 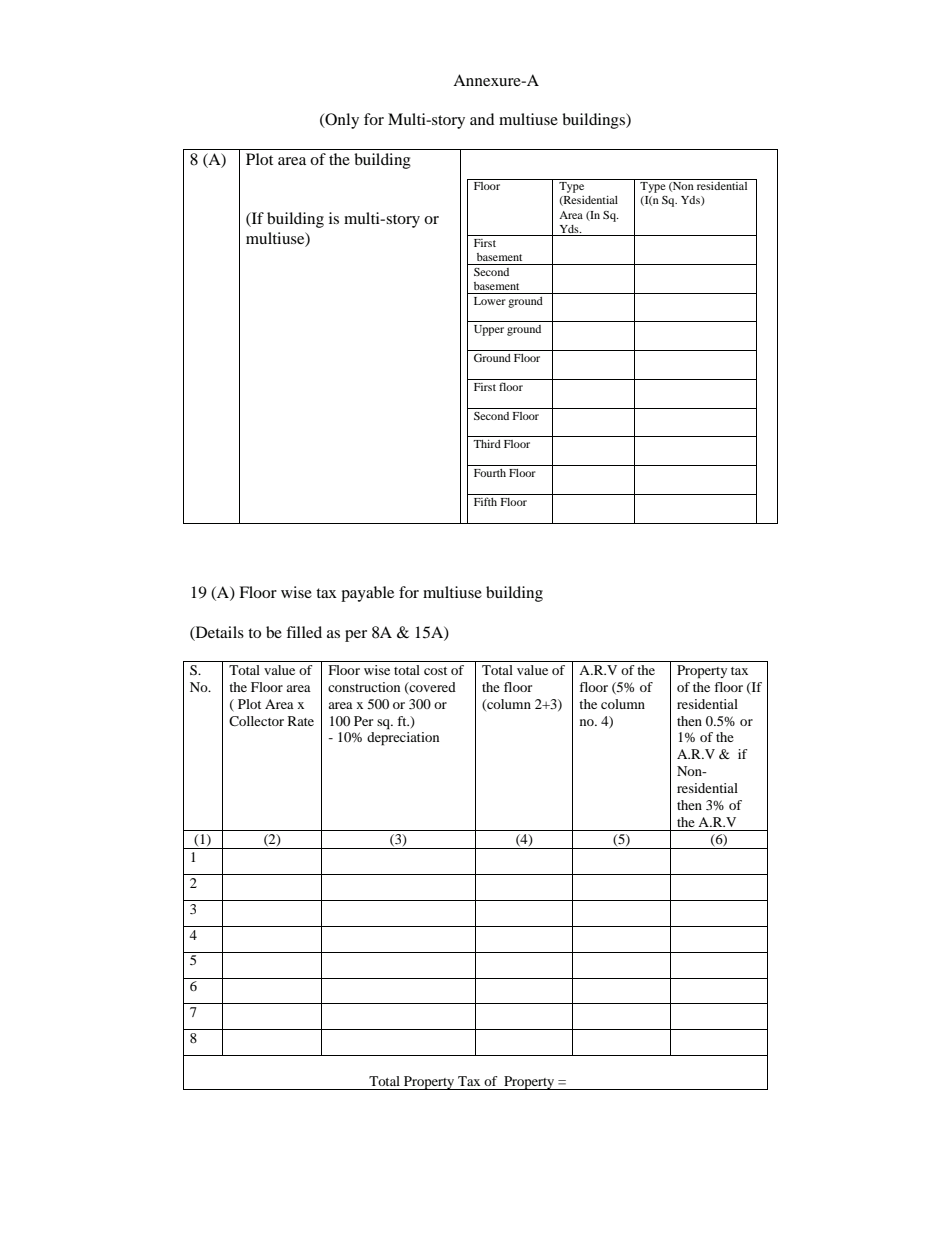 What do you see at coordinates (367, 594) in the document?
I see `payable` at bounding box center [367, 594].
